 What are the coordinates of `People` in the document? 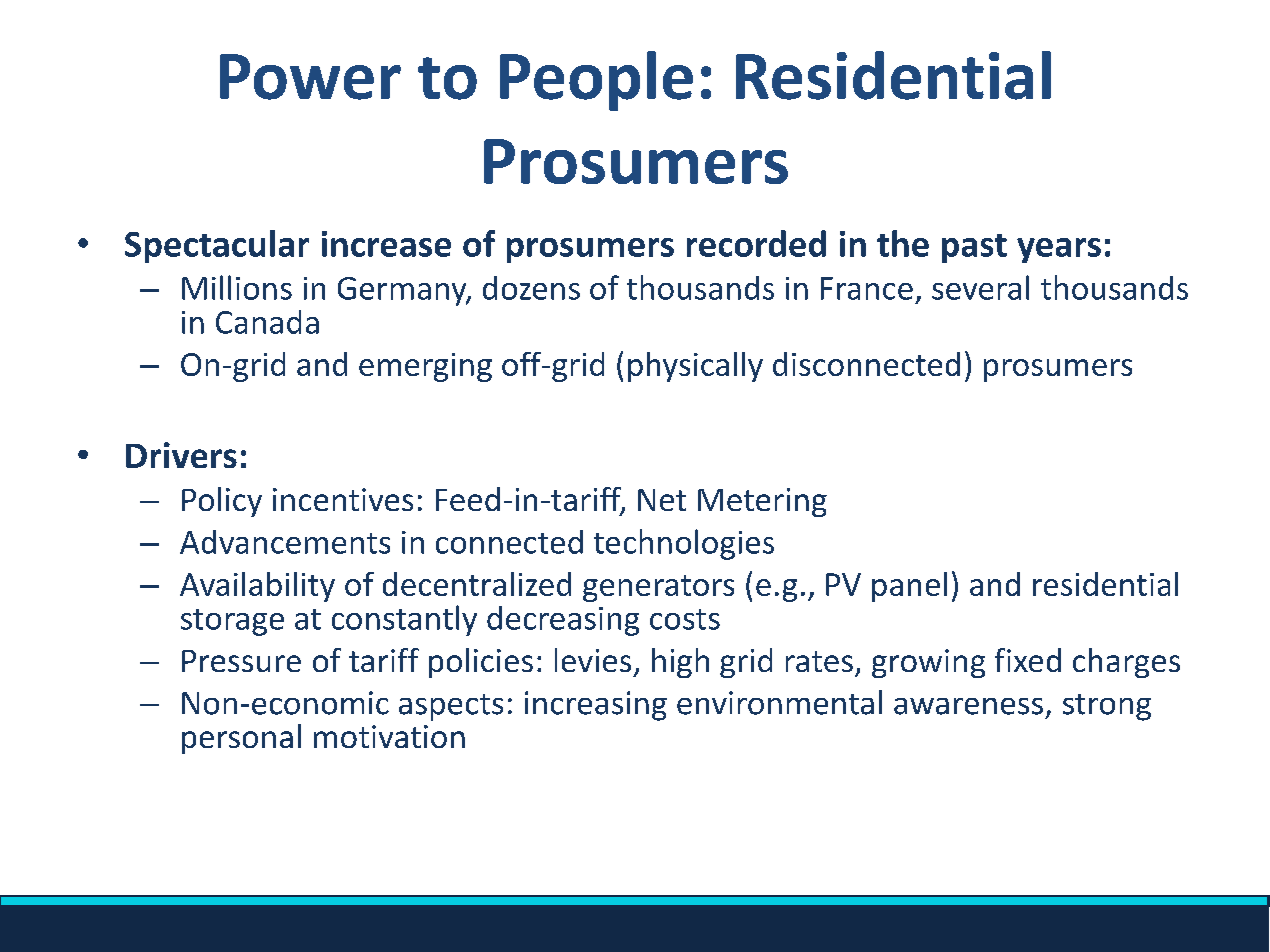 It's located at (596, 81).
